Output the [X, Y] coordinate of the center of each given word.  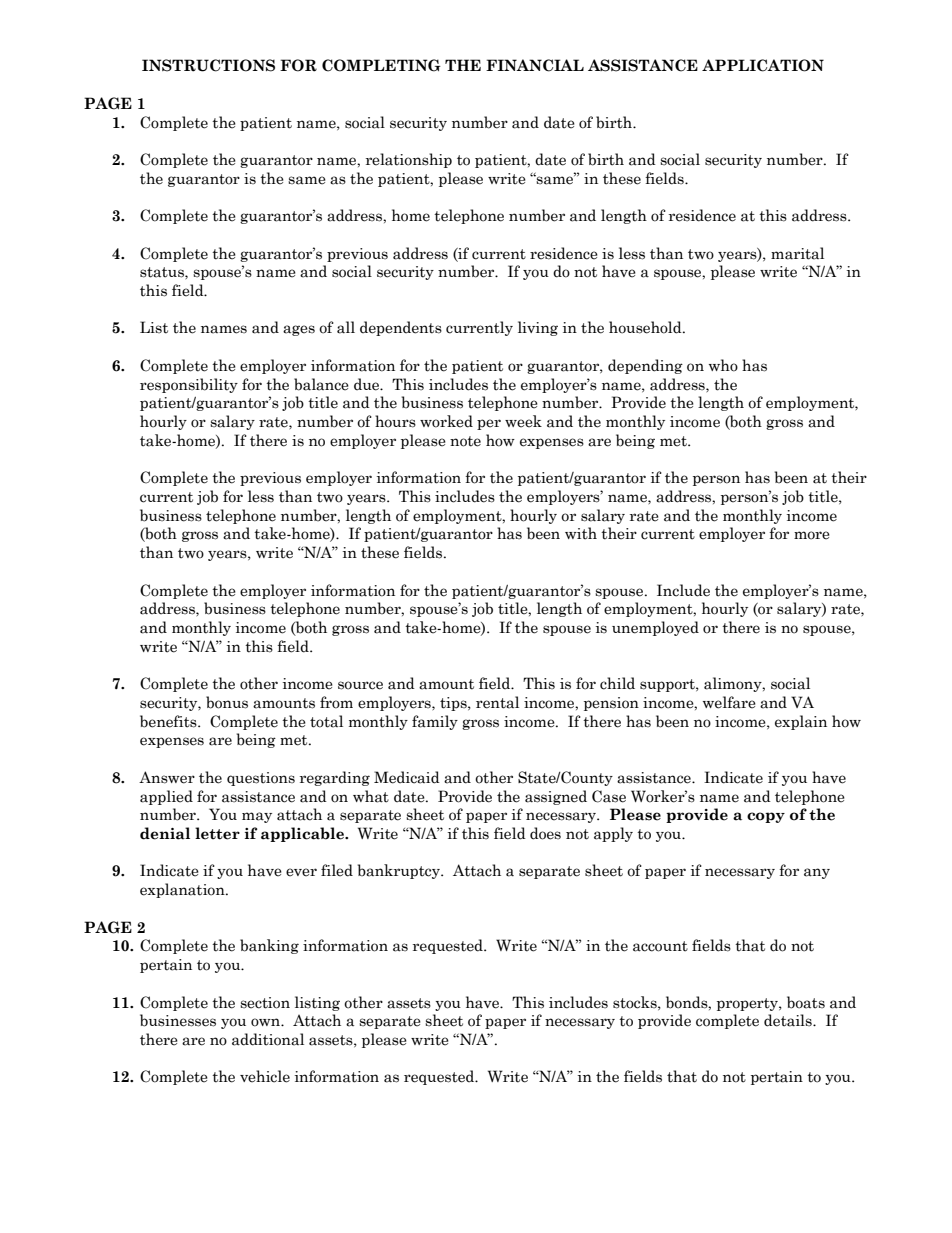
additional [268, 1039]
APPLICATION [763, 65]
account [660, 946]
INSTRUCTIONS [208, 65]
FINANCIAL [535, 65]
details [789, 1020]
